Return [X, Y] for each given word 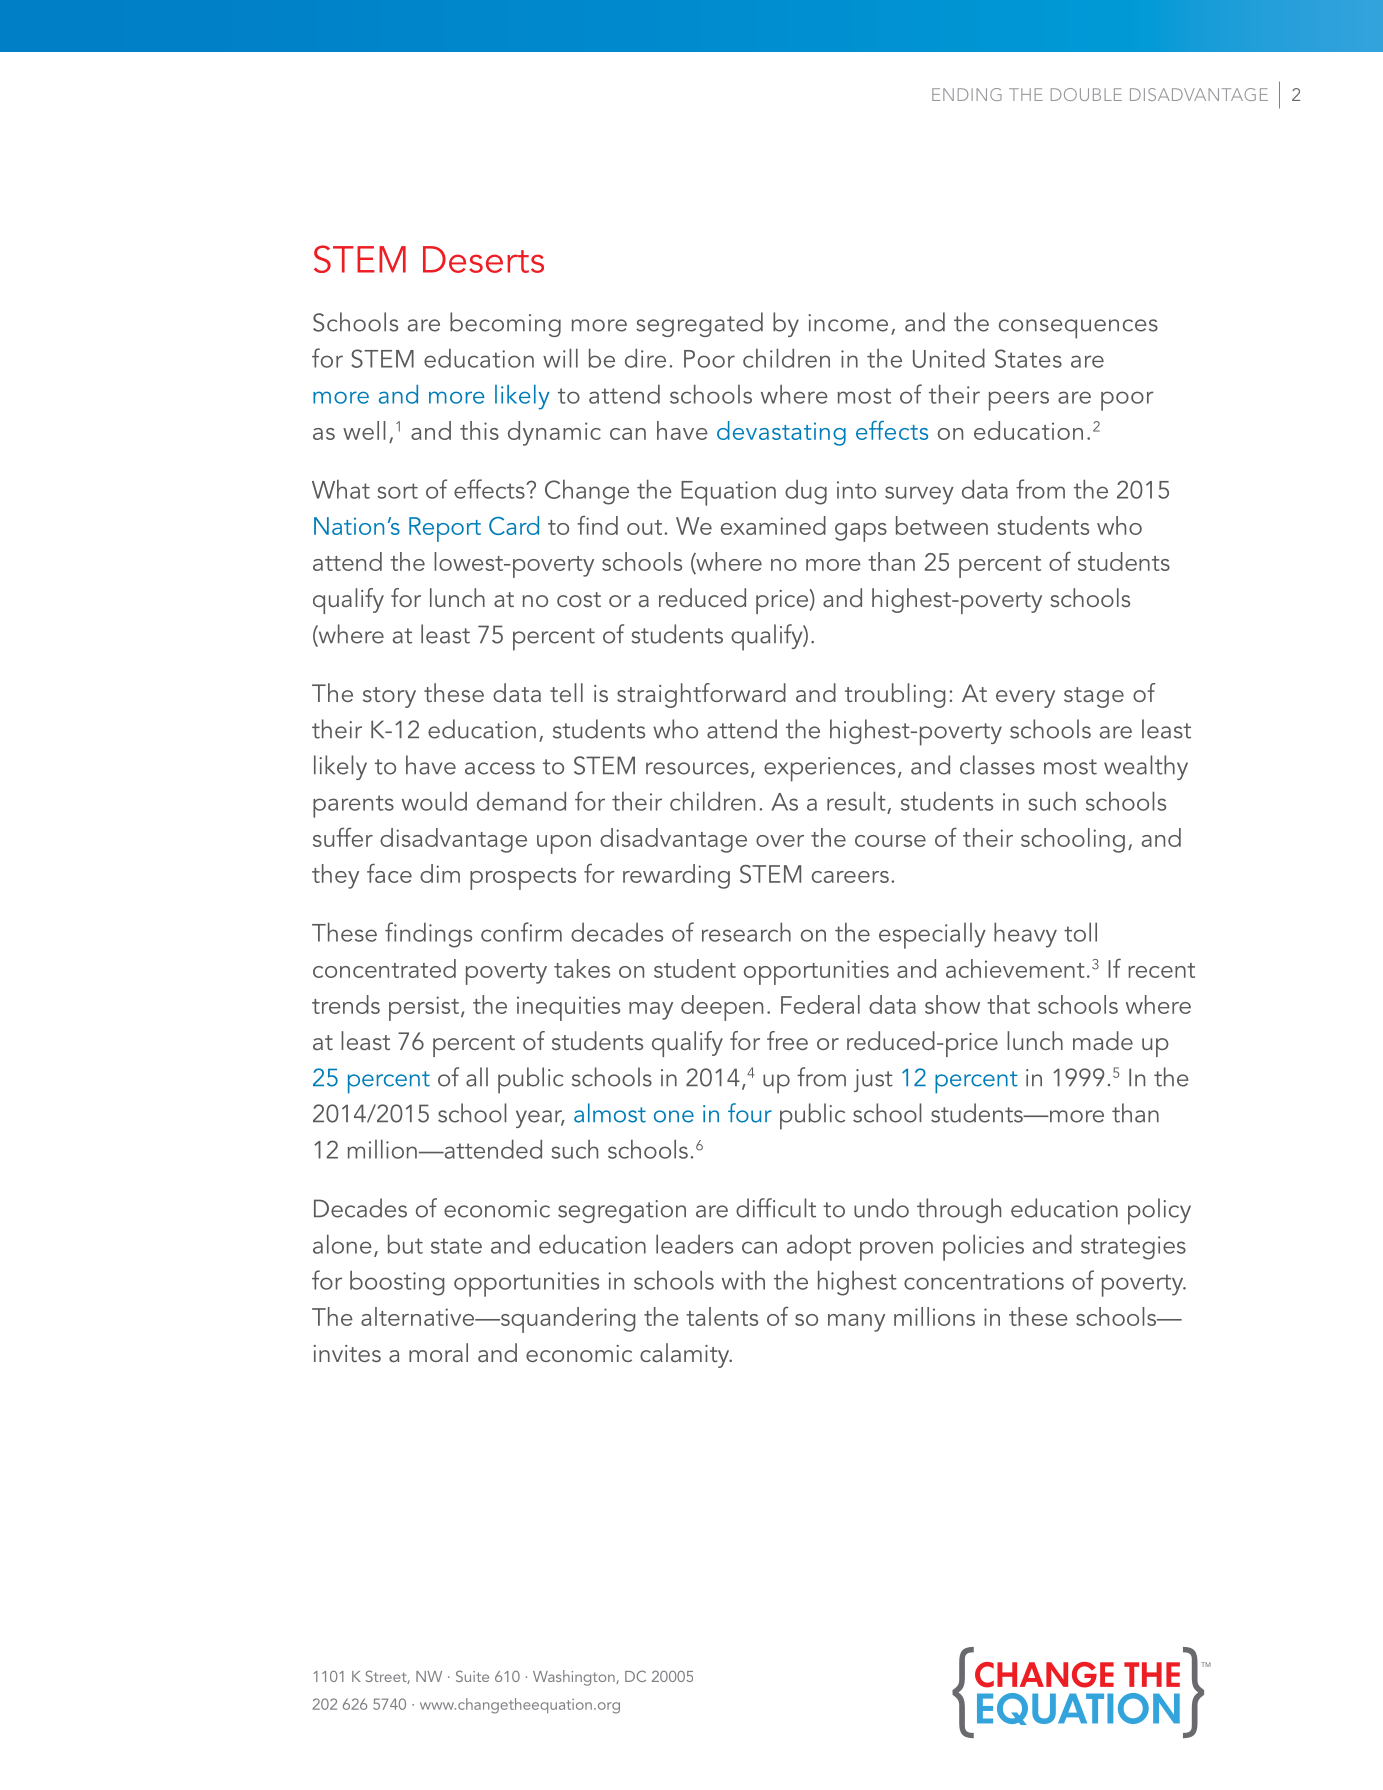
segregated [699, 324]
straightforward [701, 695]
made [1103, 1040]
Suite [472, 1676]
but [405, 1244]
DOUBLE [1086, 94]
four [750, 1113]
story [389, 697]
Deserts [483, 259]
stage [1094, 697]
